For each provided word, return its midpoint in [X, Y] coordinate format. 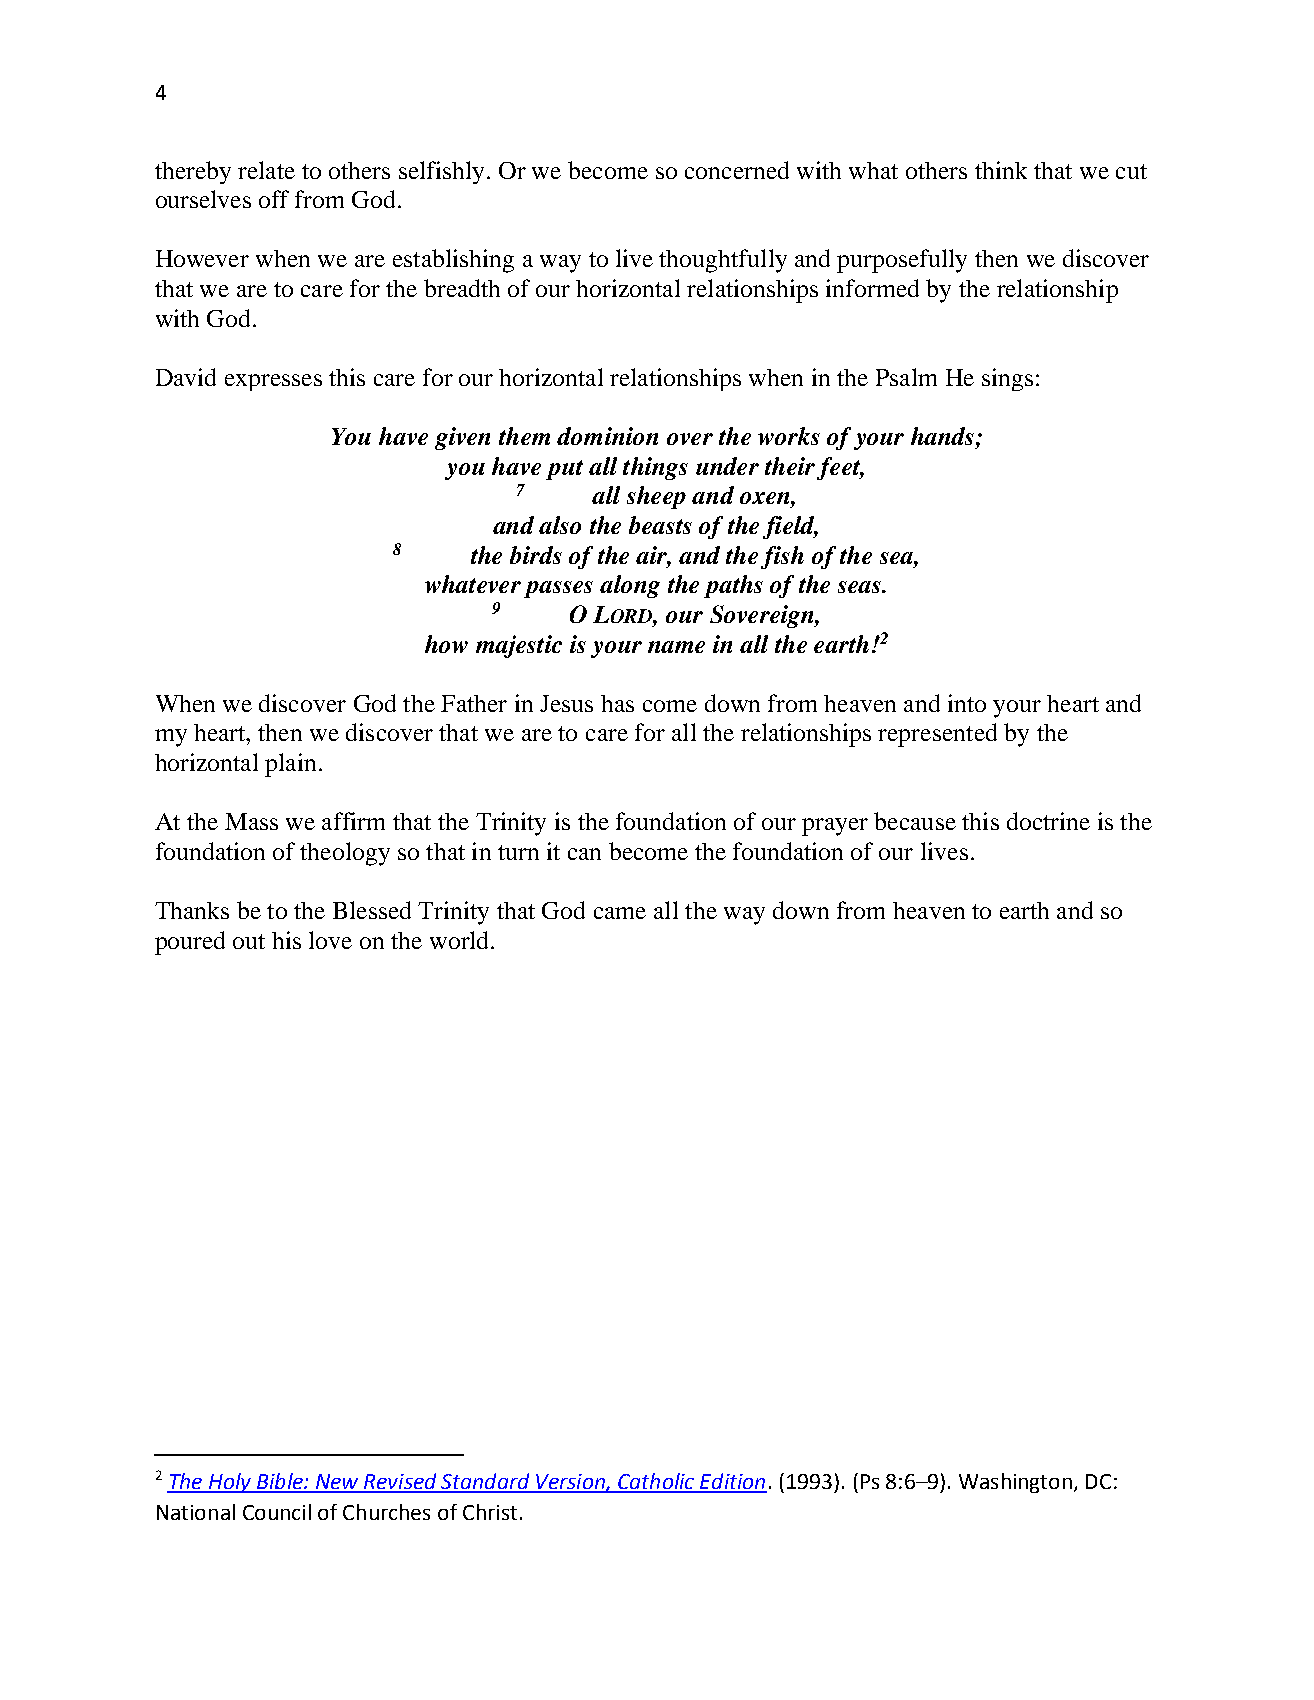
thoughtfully [723, 261]
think [1001, 170]
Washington [1017, 1483]
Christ [490, 1512]
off [274, 199]
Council [277, 1512]
